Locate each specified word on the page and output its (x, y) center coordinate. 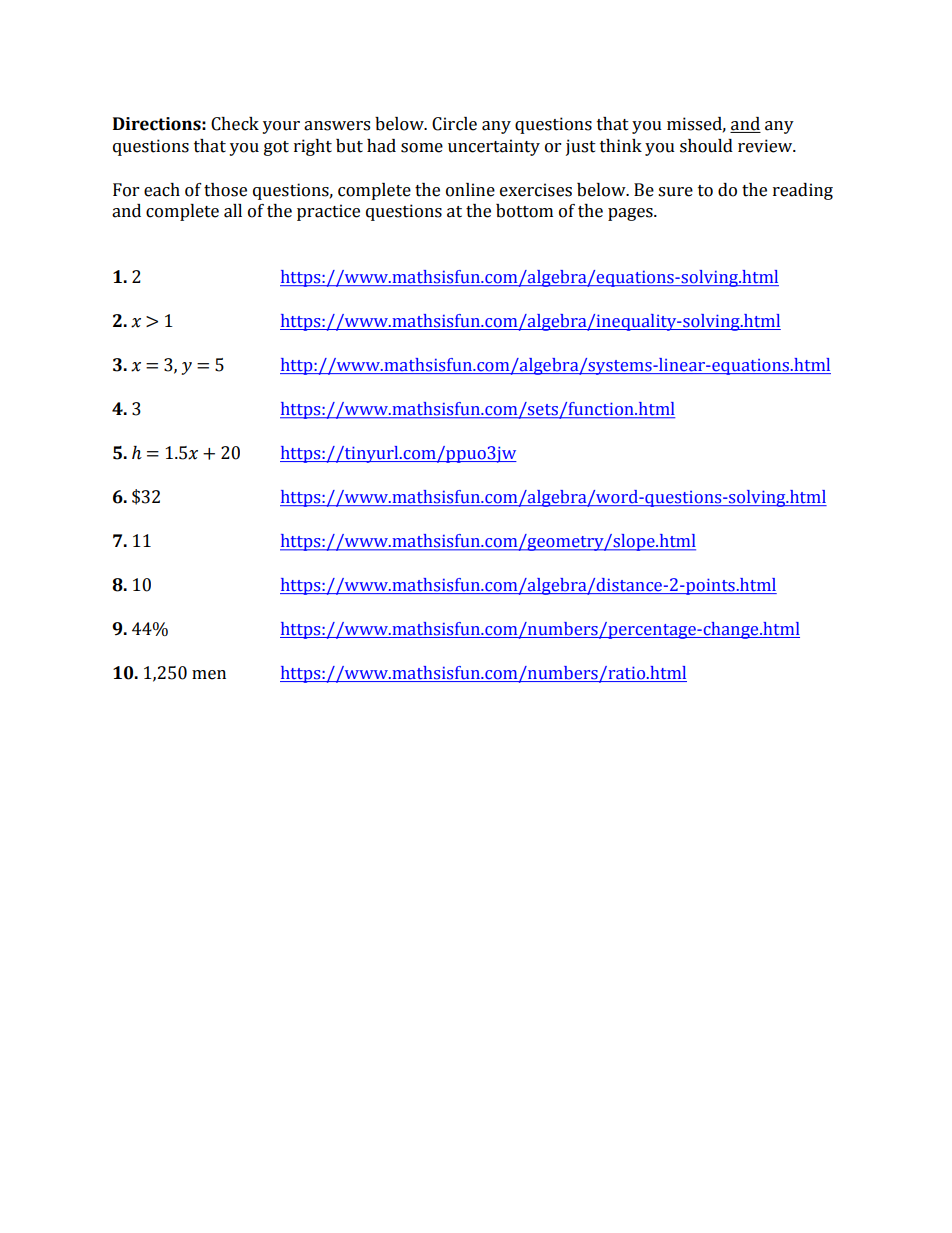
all (233, 211)
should (706, 146)
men (209, 675)
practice (328, 212)
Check (235, 124)
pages (631, 214)
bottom (524, 211)
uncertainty (494, 147)
